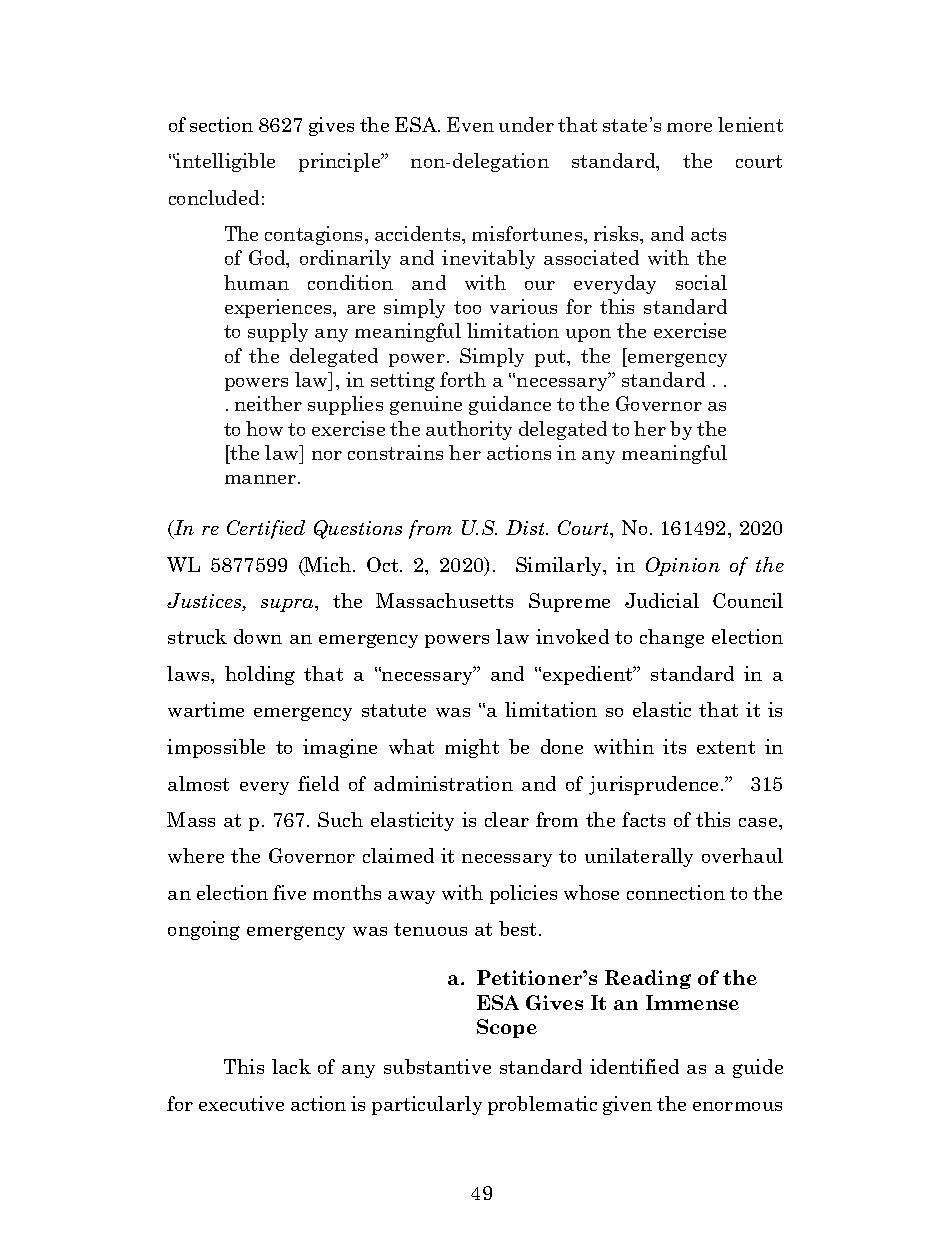 This page has height=1233, width=952. I want to click on executive, so click(241, 1103).
